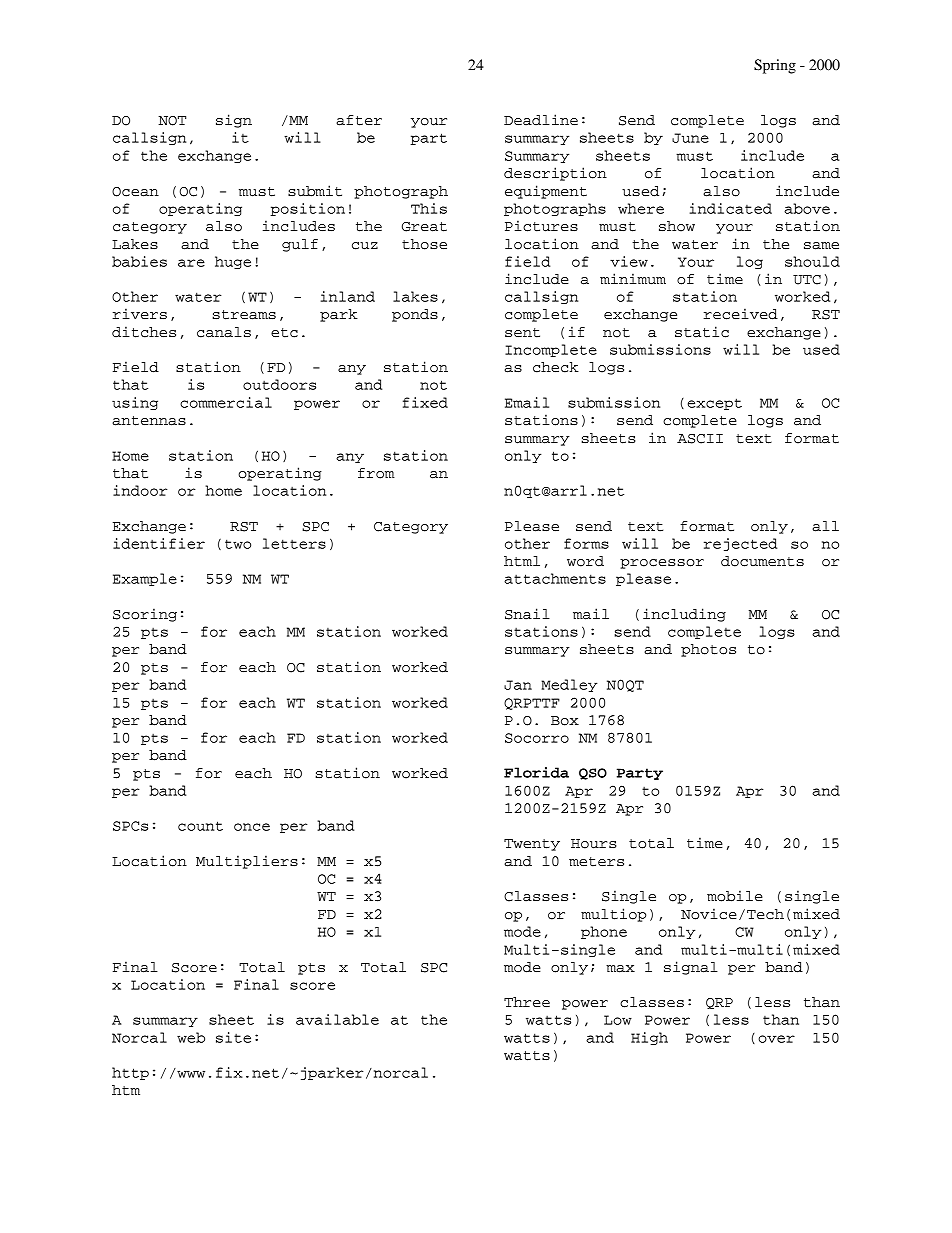  Describe the element at coordinates (740, 544) in the page. I see `rejected` at that location.
